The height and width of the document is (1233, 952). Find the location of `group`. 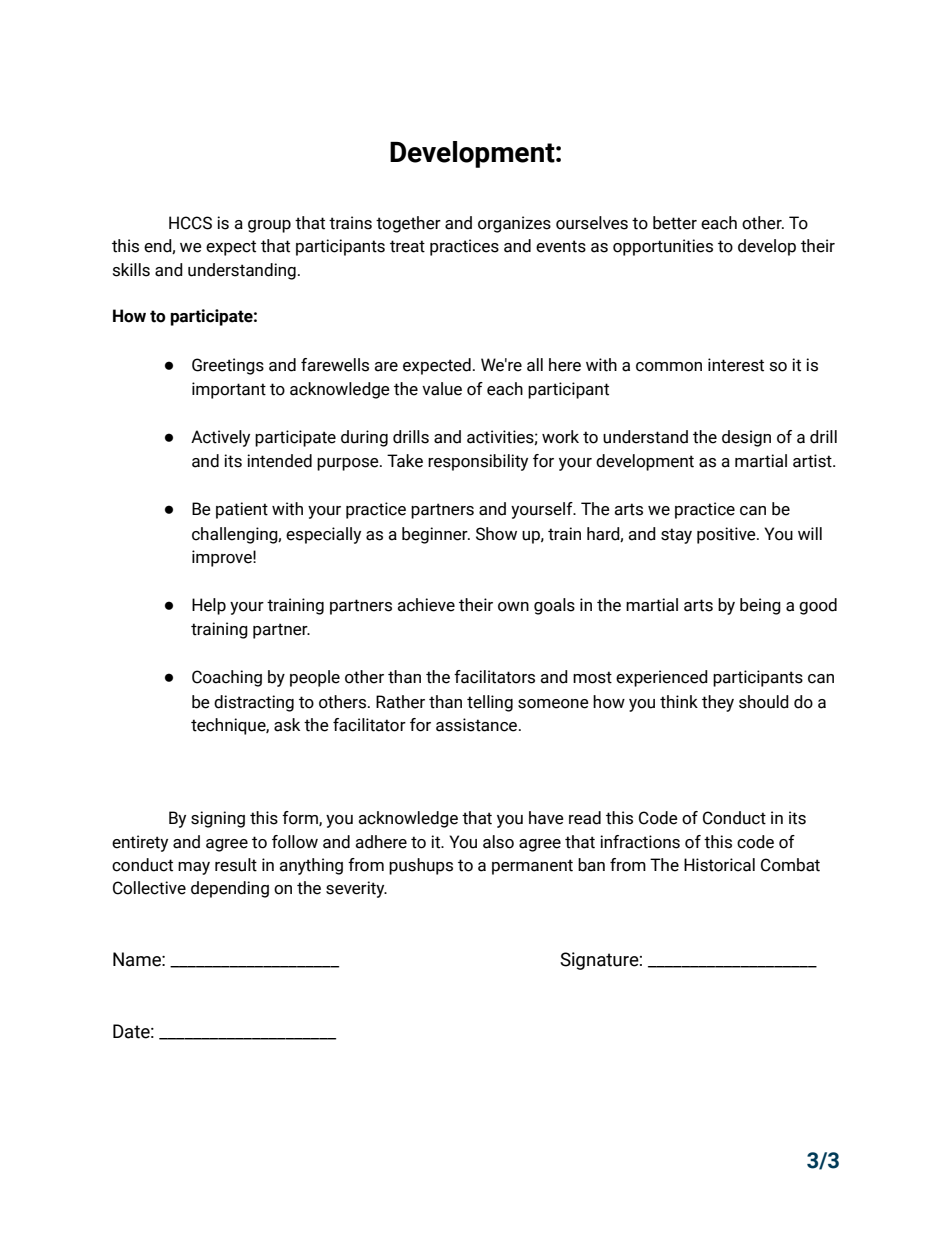

group is located at coordinates (269, 226).
